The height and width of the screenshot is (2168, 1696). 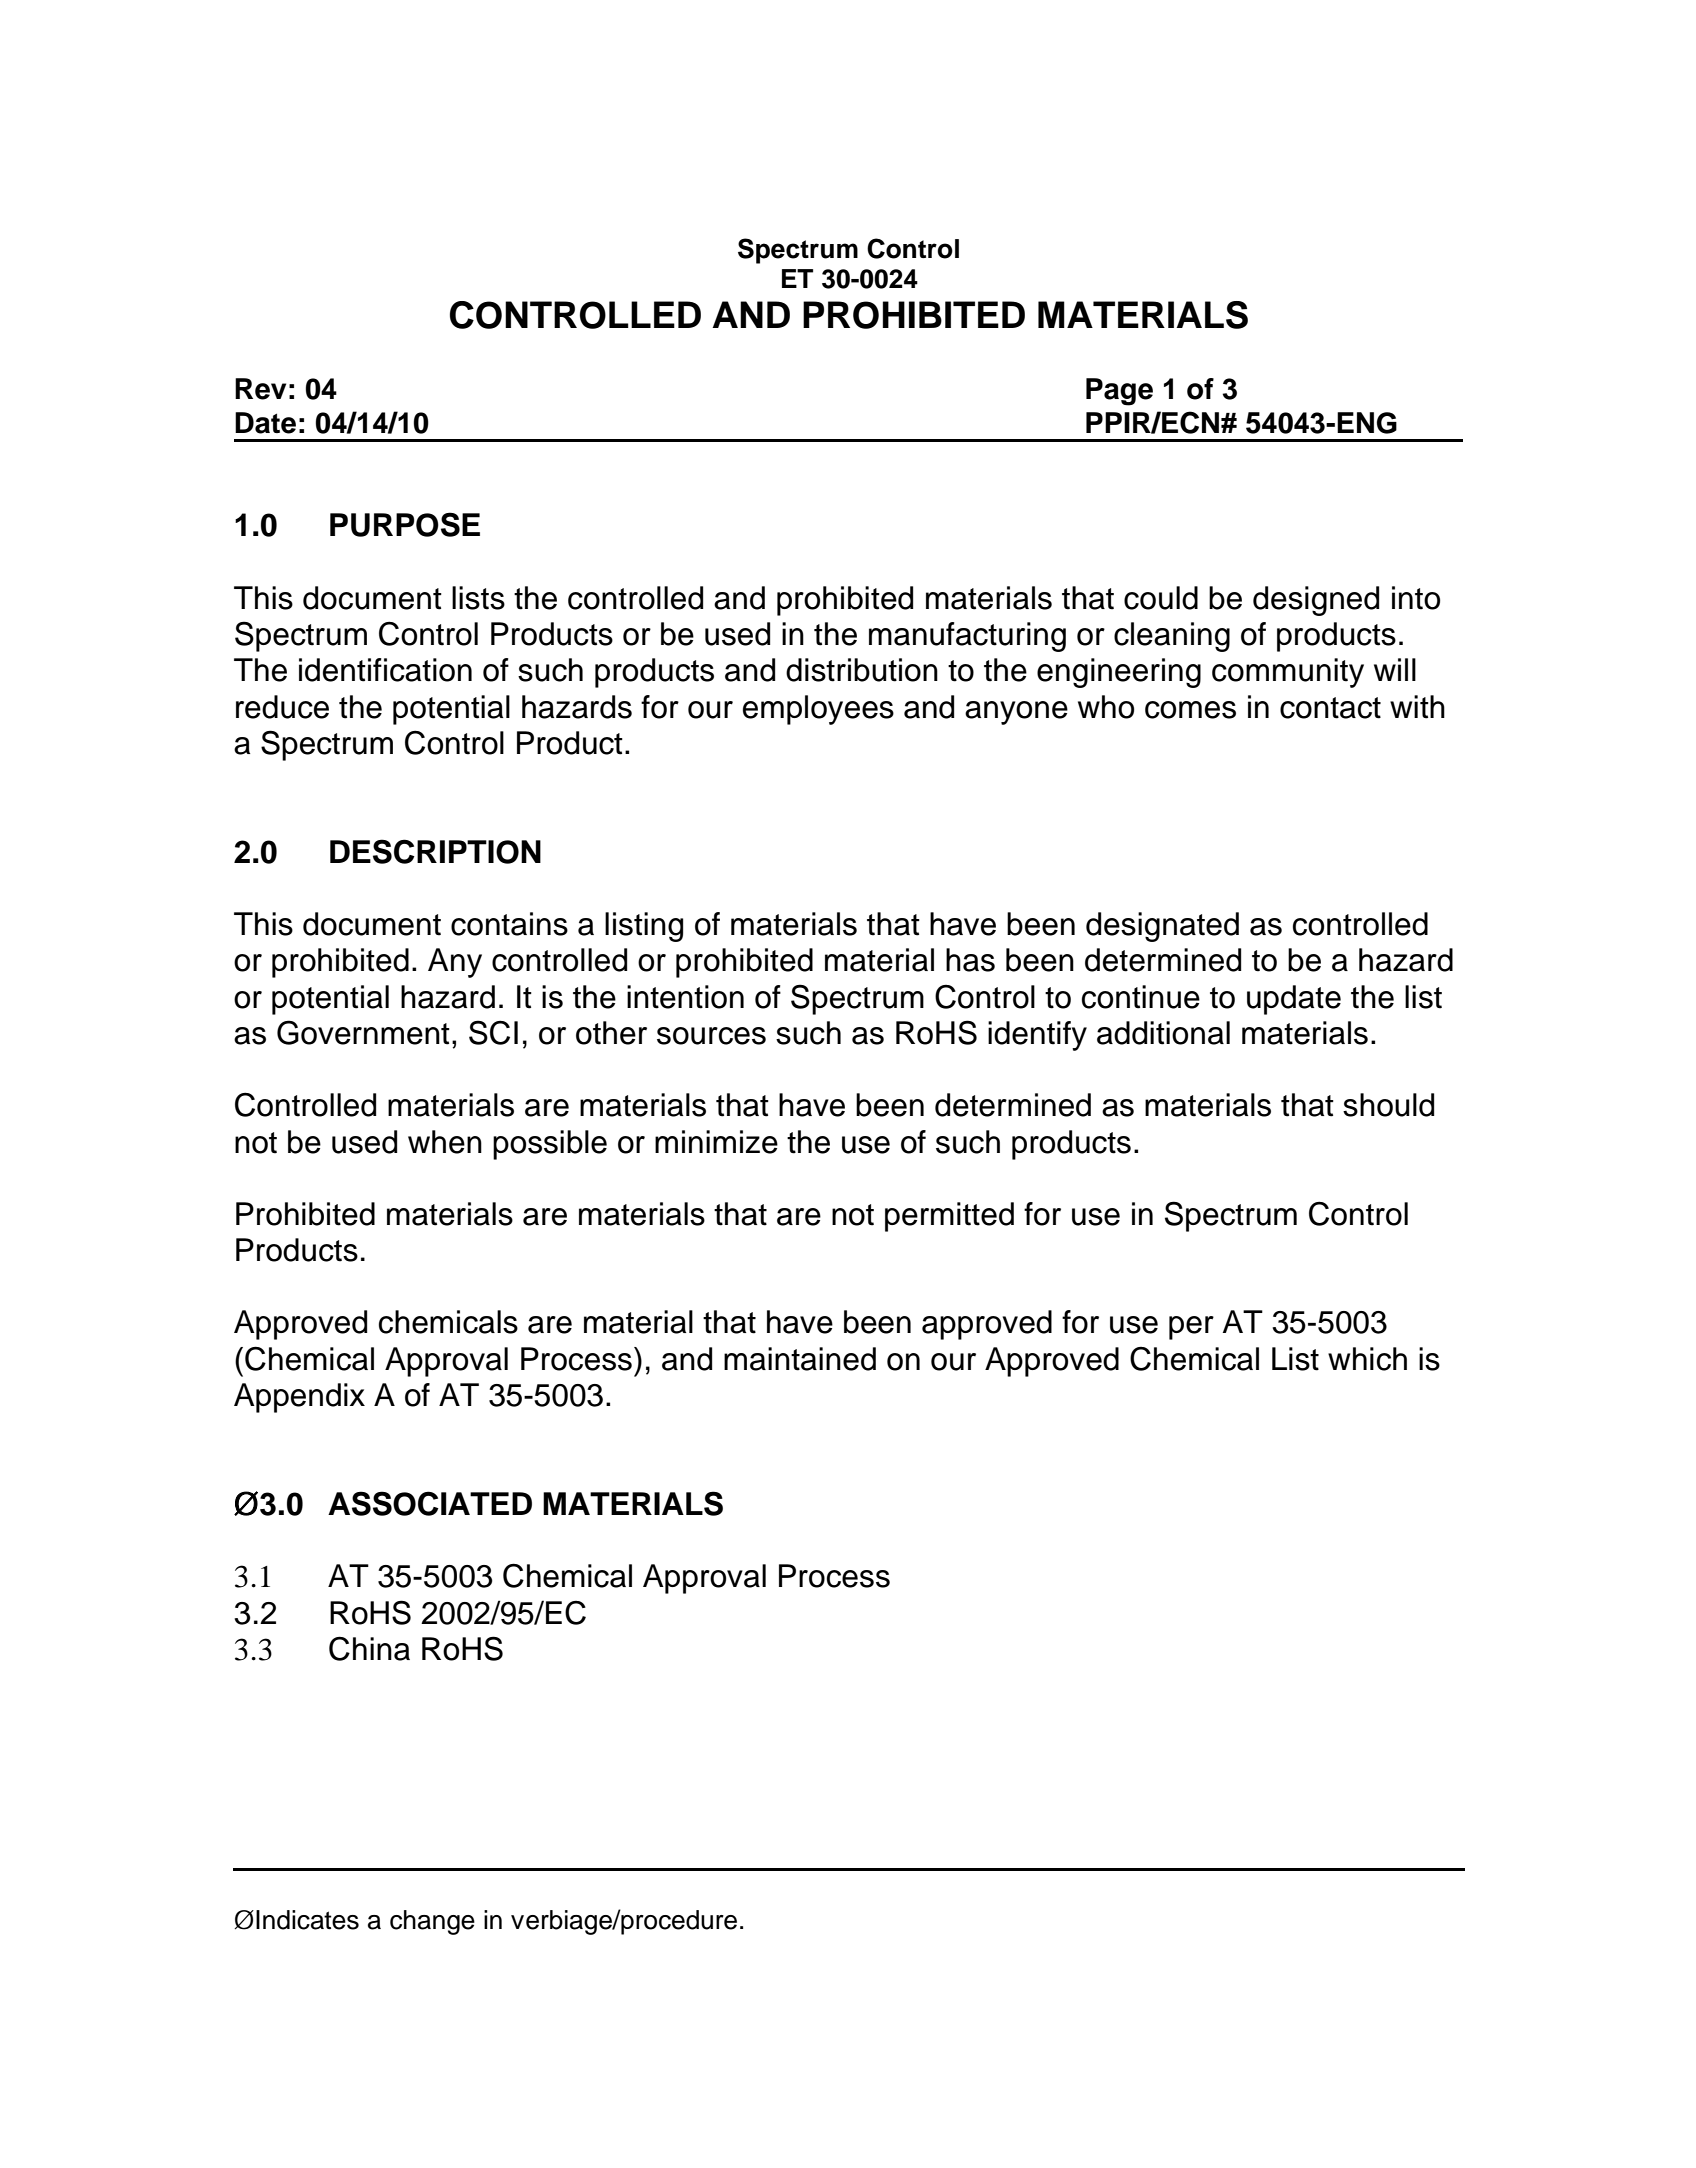 What do you see at coordinates (949, 1217) in the screenshot?
I see `permitted` at bounding box center [949, 1217].
